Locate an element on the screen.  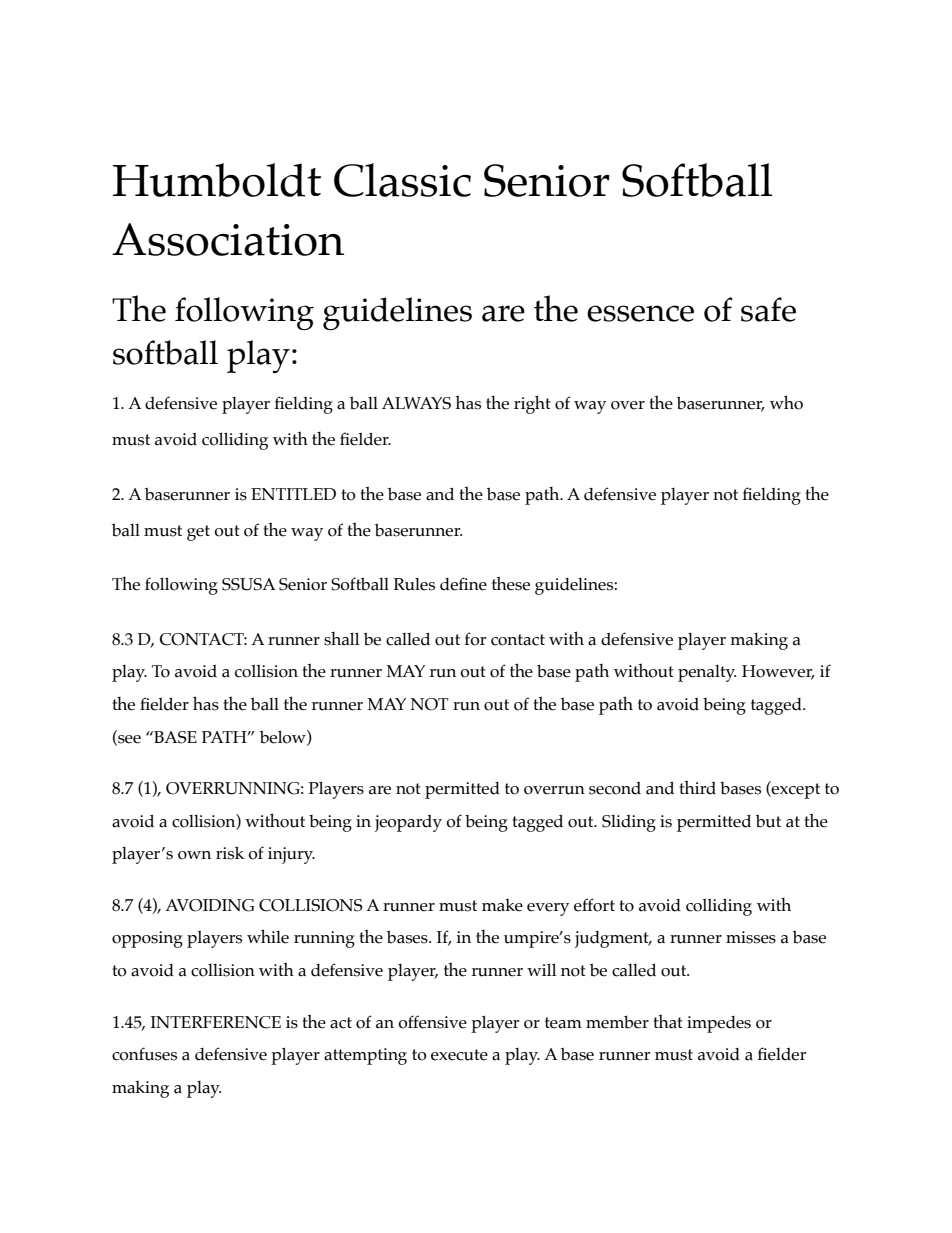
penalty is located at coordinates (707, 673).
